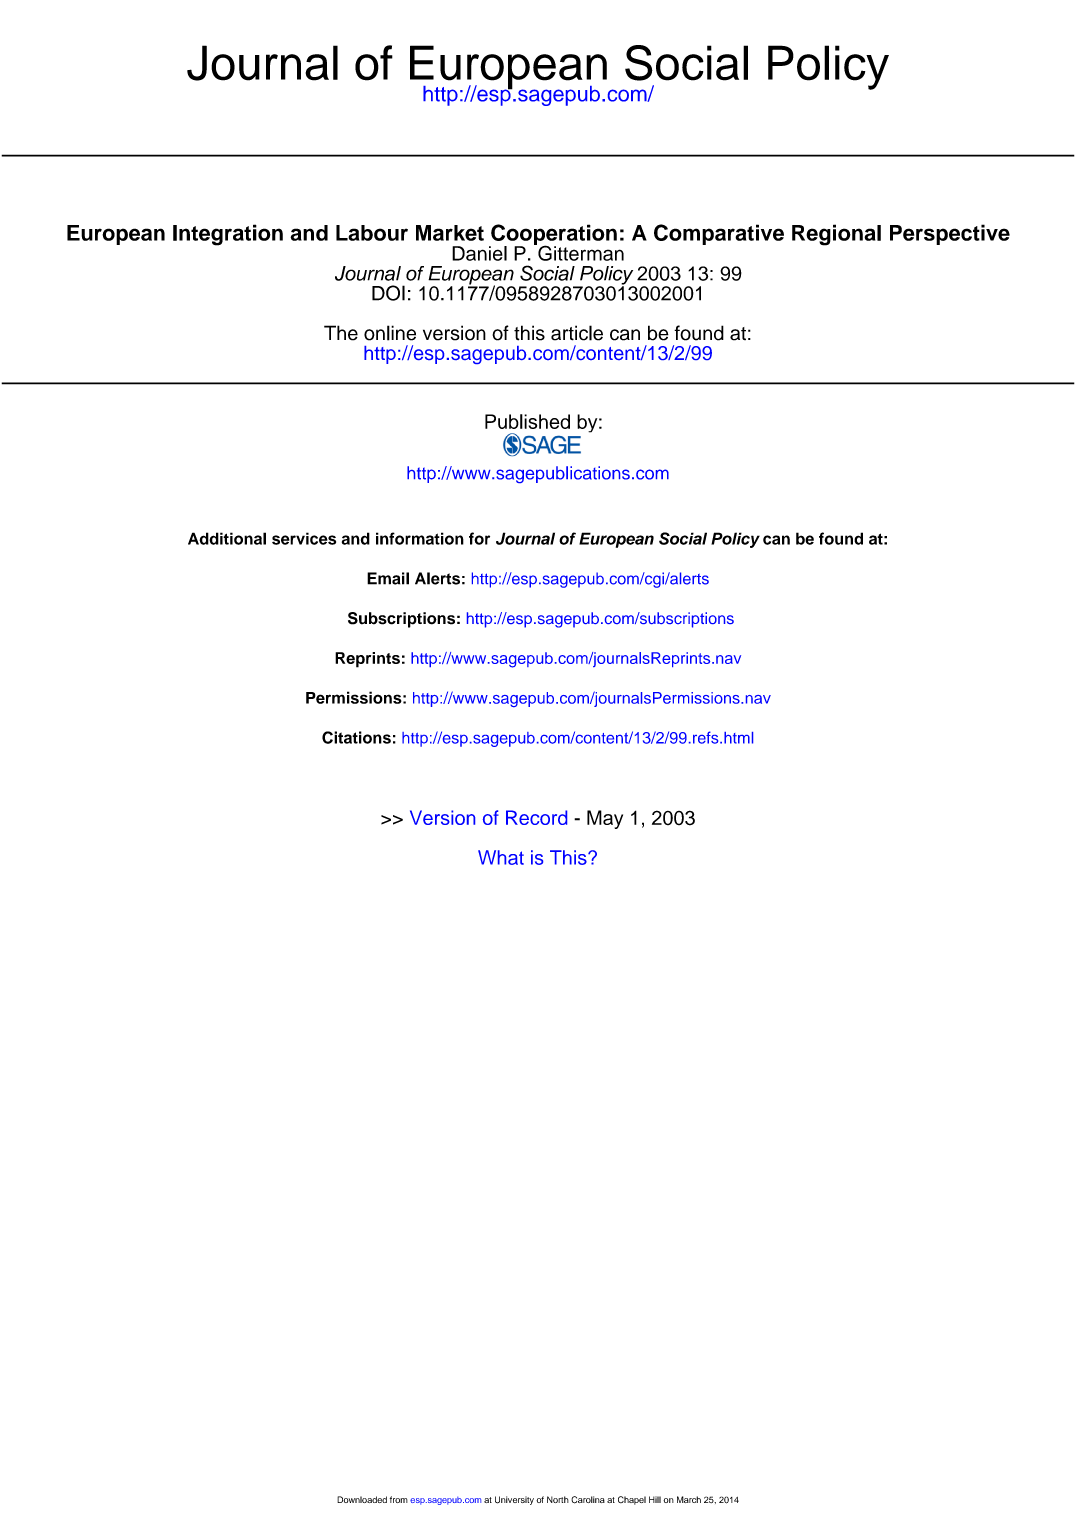  Describe the element at coordinates (362, 1499) in the screenshot. I see `Downloaded` at that location.
